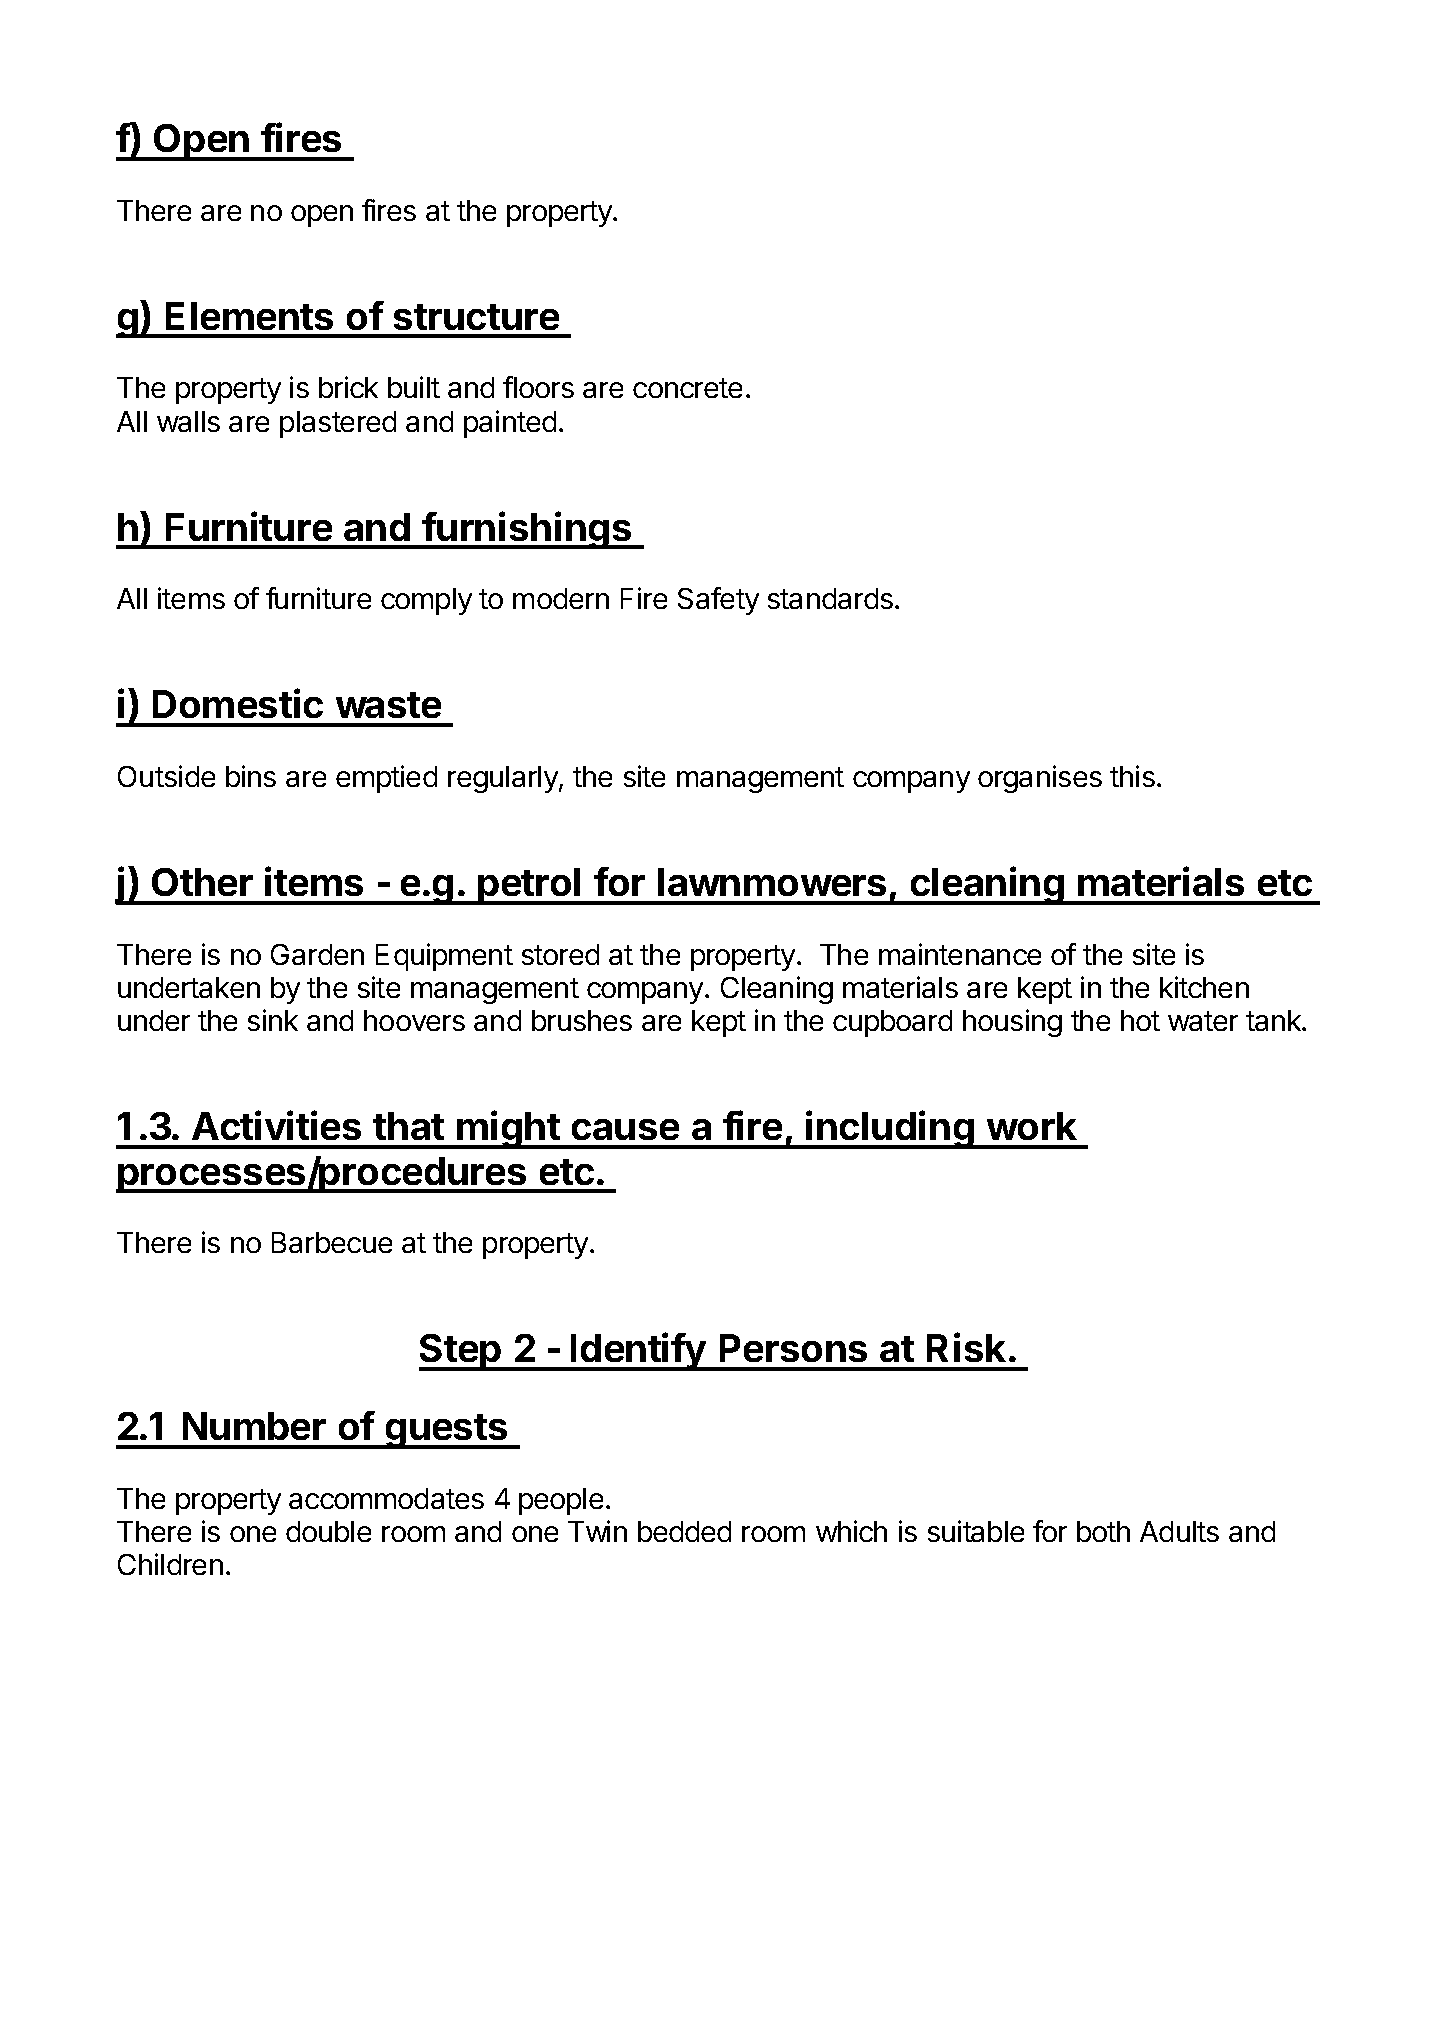 This screenshot has width=1436, height=2032. Describe the element at coordinates (317, 954) in the screenshot. I see `Garden` at that location.
